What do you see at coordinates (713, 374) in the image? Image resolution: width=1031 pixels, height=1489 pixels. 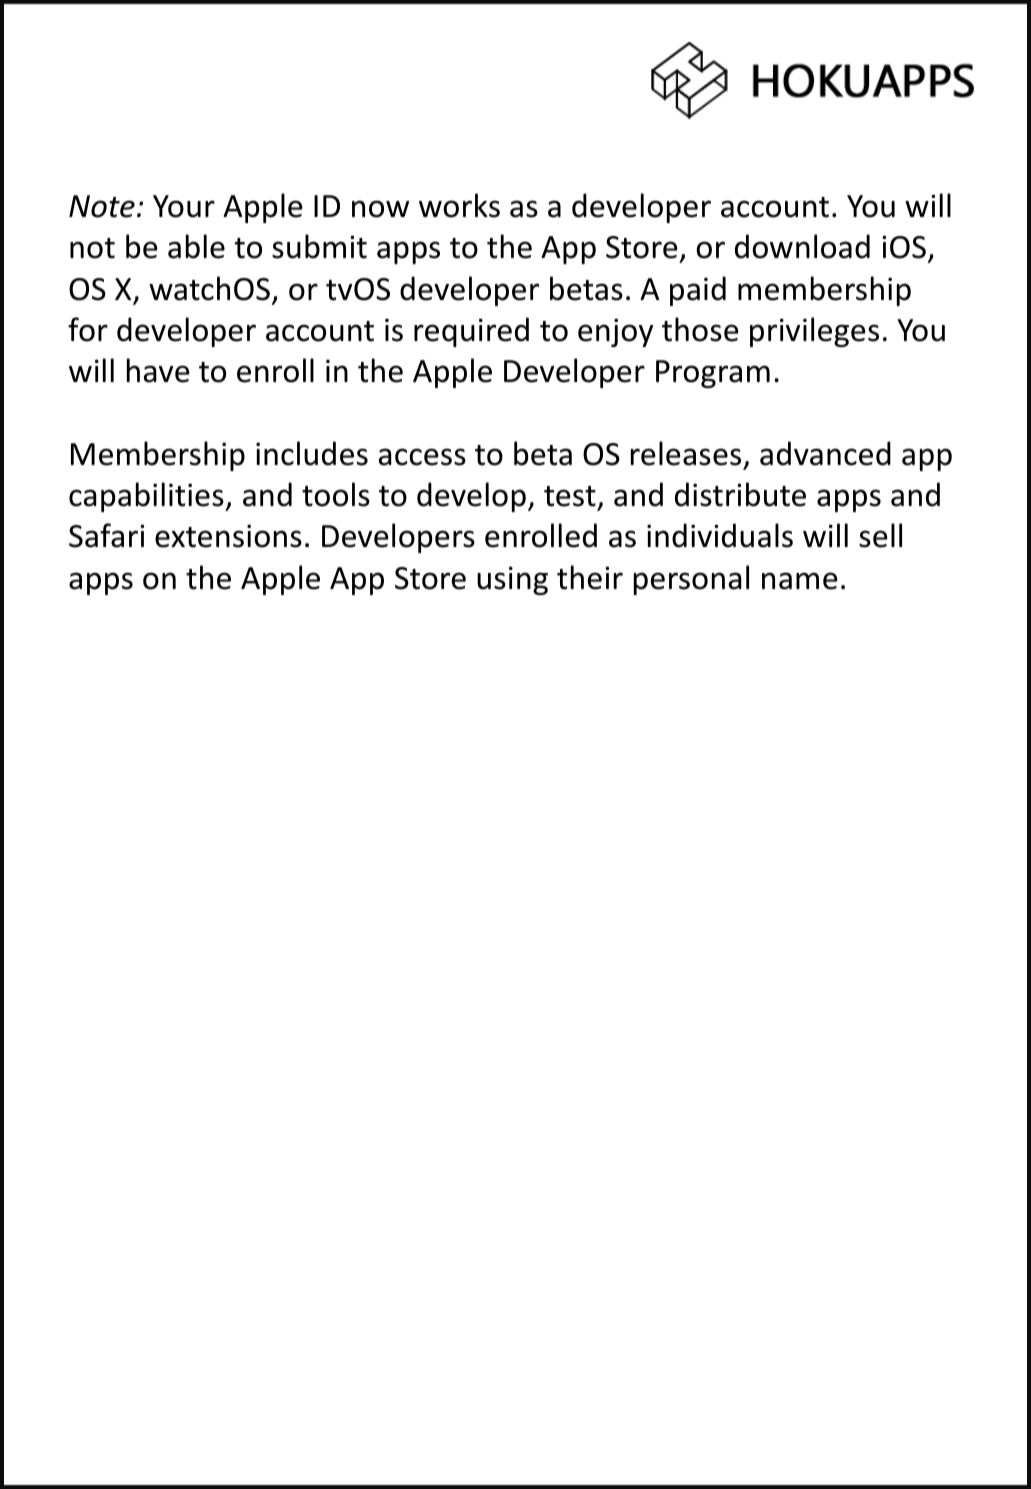 I see `Program` at bounding box center [713, 374].
